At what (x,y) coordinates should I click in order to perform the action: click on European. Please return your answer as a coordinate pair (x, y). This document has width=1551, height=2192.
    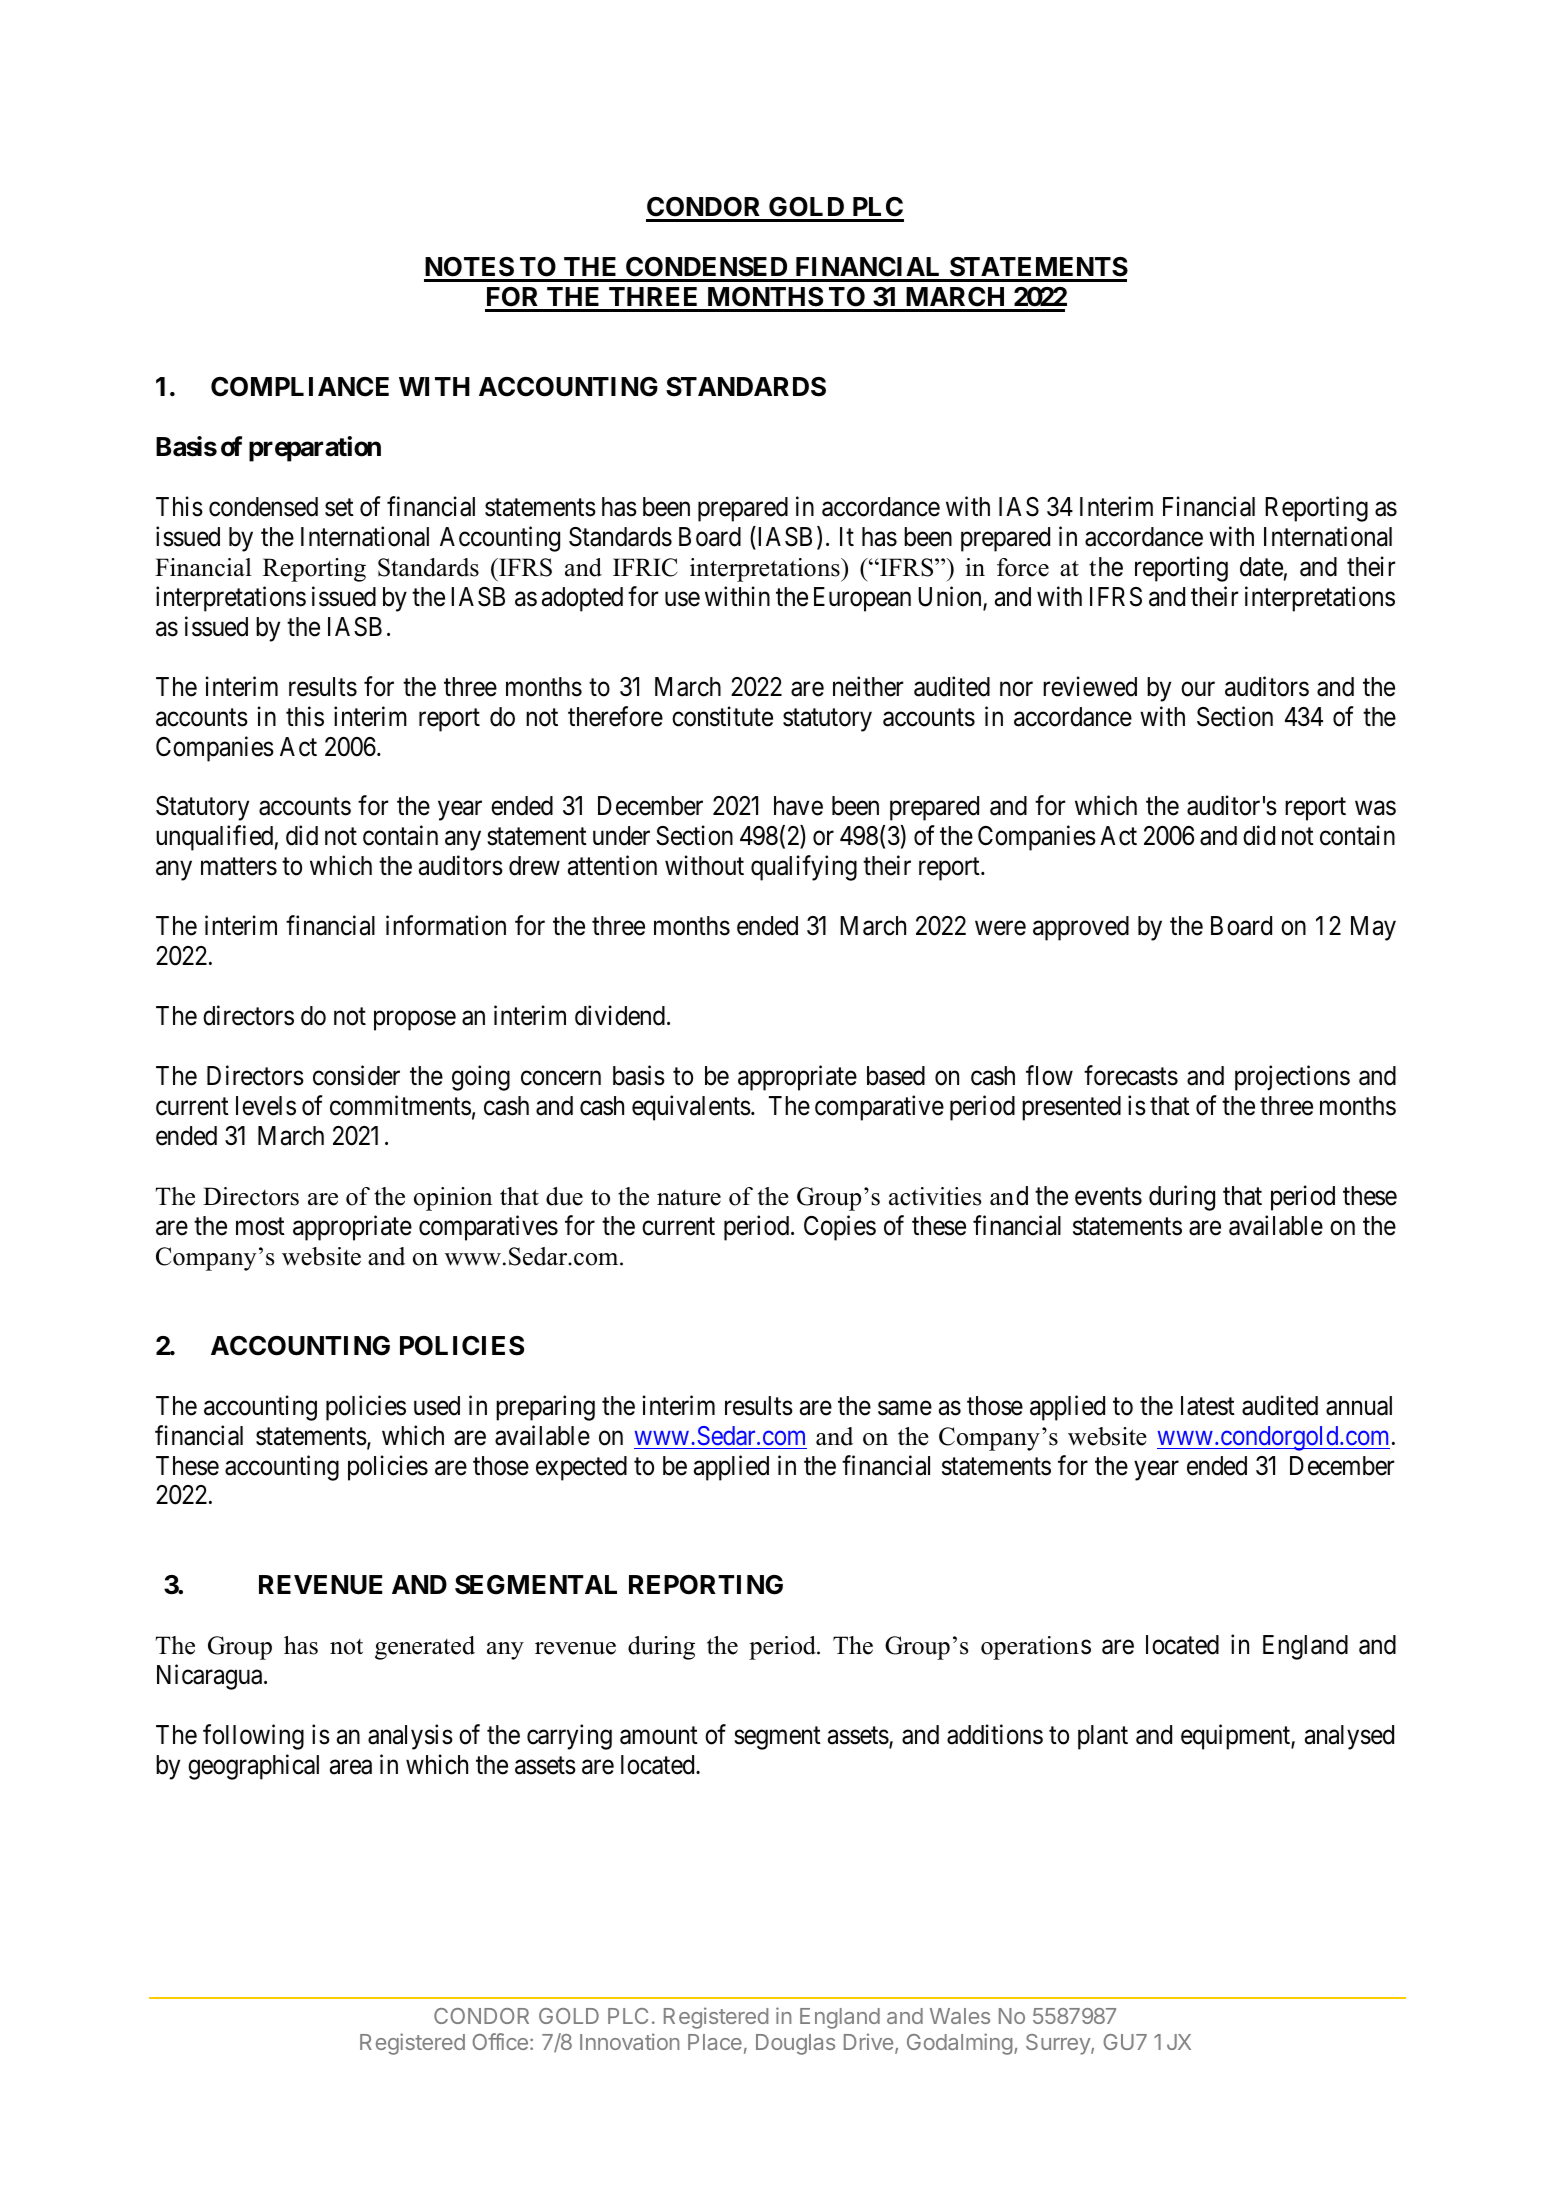
    Looking at the image, I should click on (862, 599).
